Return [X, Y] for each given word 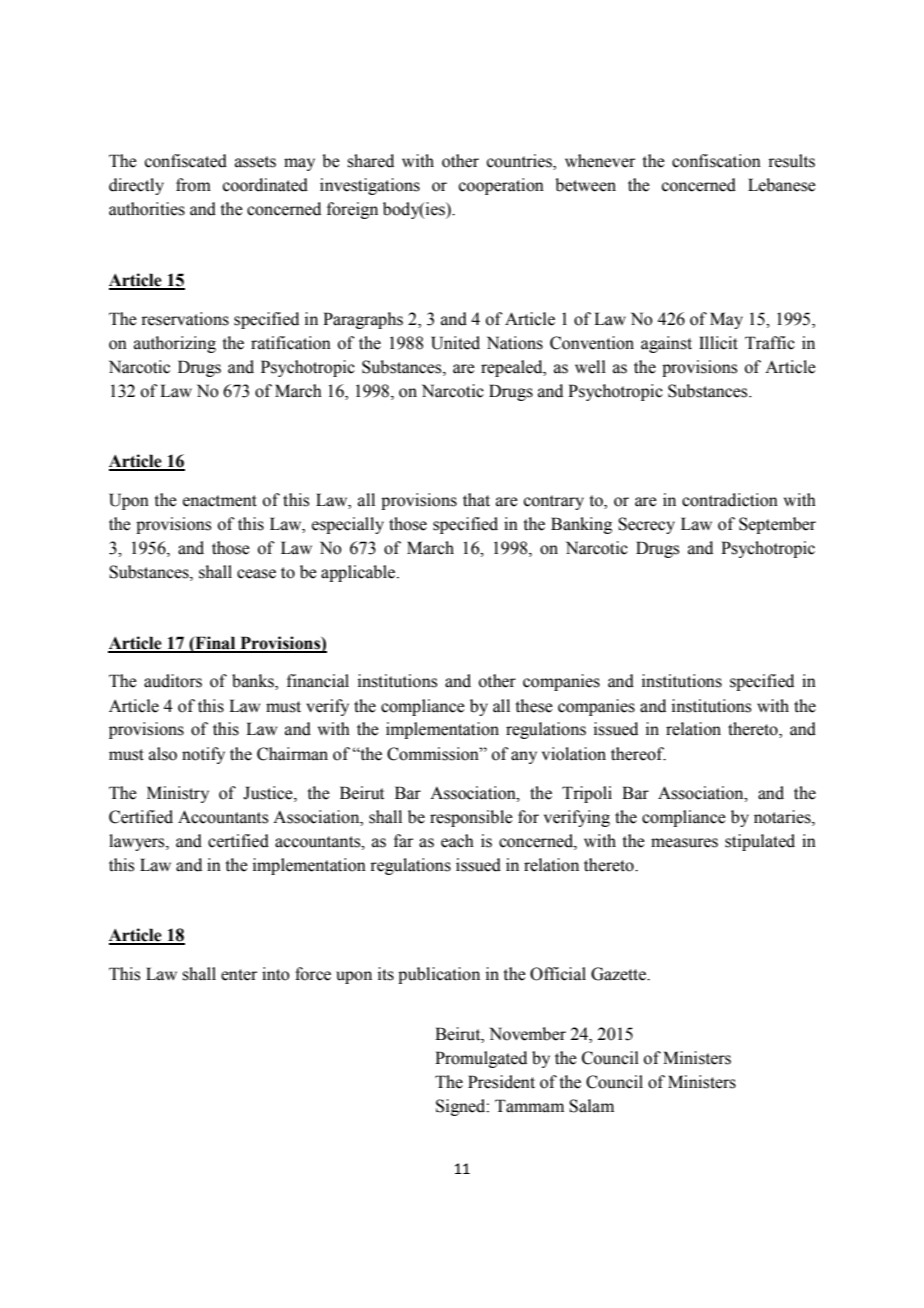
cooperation [501, 186]
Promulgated [481, 1059]
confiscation [716, 161]
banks [254, 682]
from [193, 185]
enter [239, 975]
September [777, 525]
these [534, 706]
